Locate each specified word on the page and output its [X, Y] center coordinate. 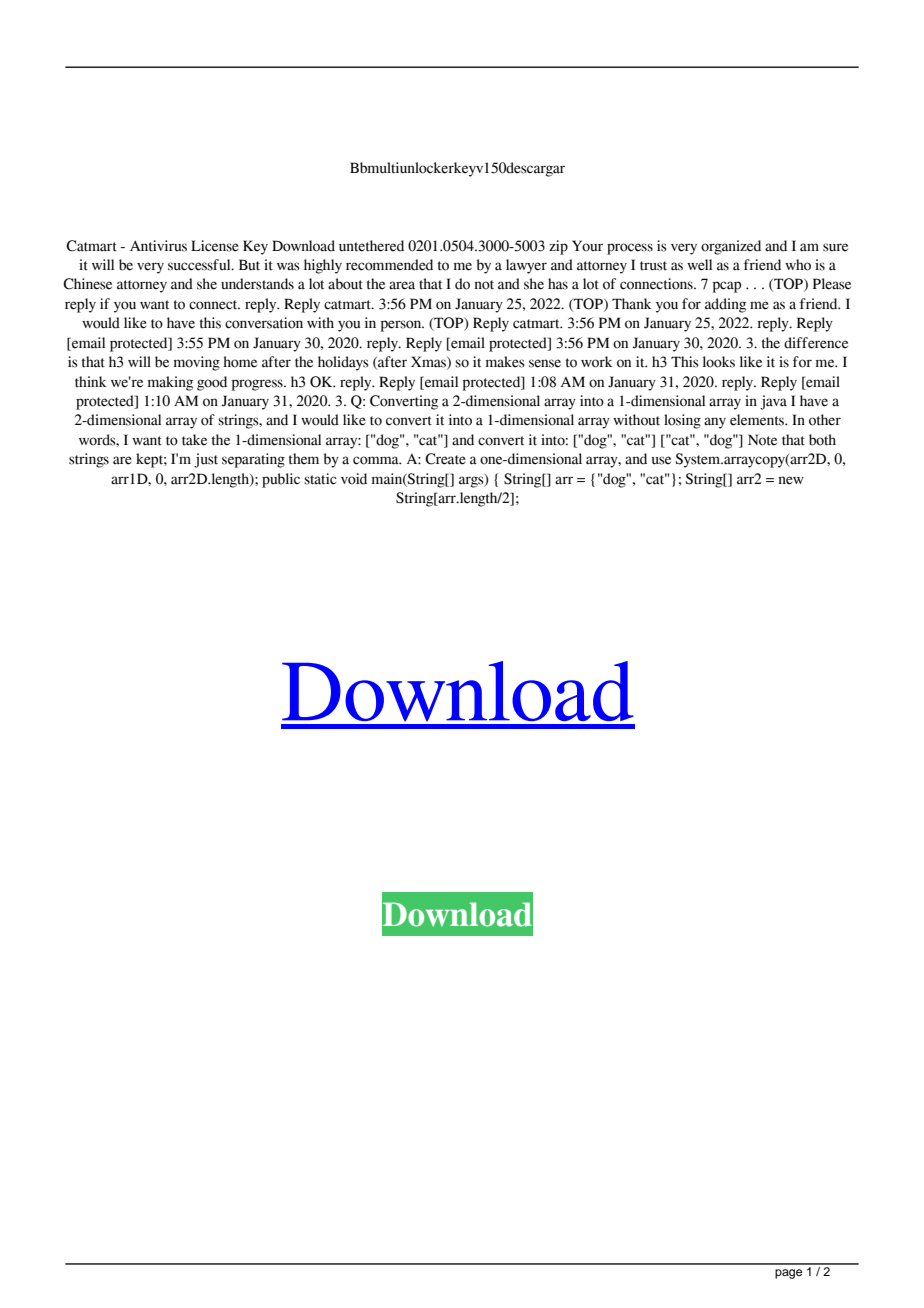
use [661, 460]
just [206, 460]
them [304, 459]
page [788, 1274]
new [791, 480]
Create [445, 459]
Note [762, 440]
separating [253, 460]
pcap [727, 287]
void [354, 479]
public [281, 480]
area [402, 285]
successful [200, 265]
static [320, 479]
